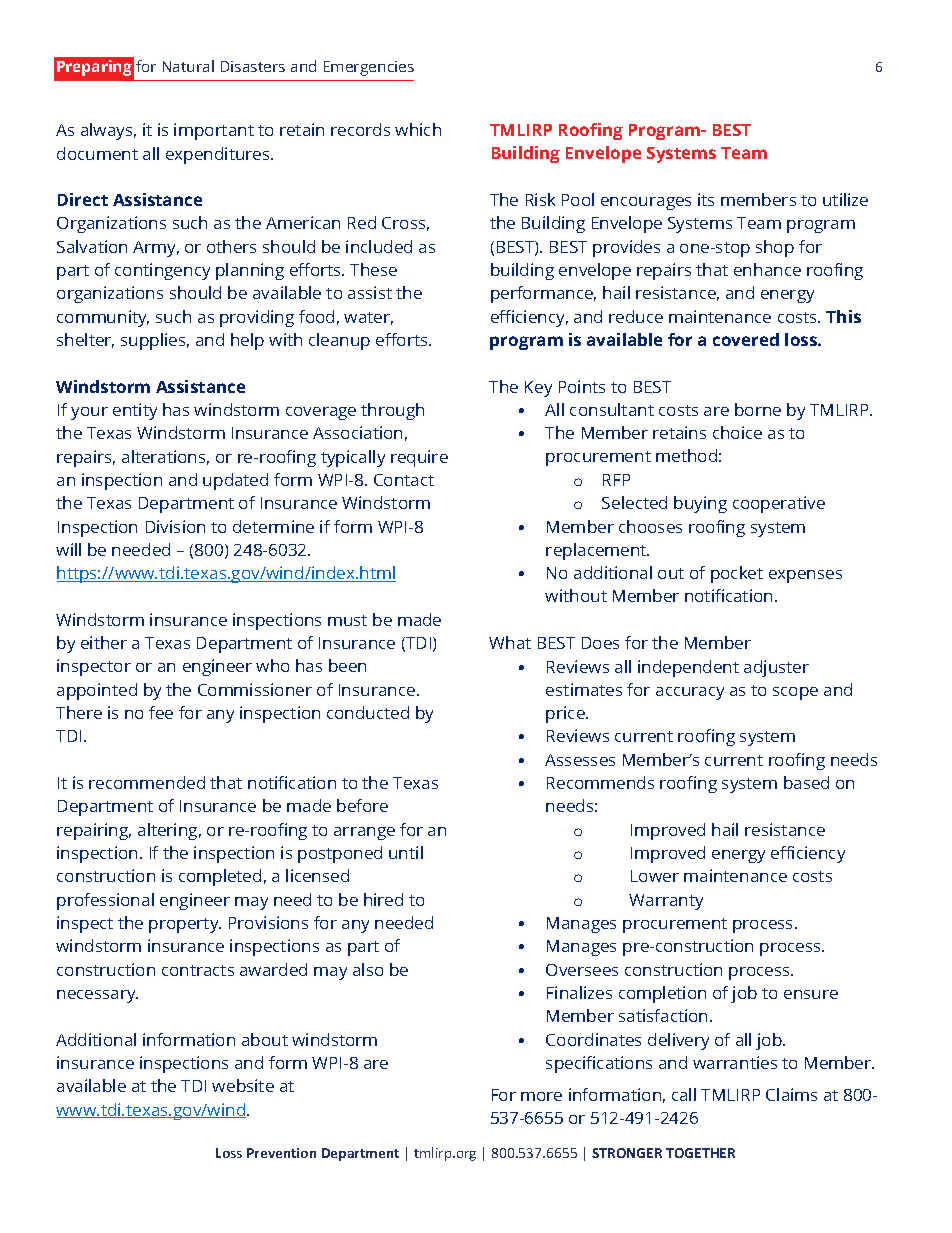  Describe the element at coordinates (188, 66) in the screenshot. I see `Natural` at that location.
